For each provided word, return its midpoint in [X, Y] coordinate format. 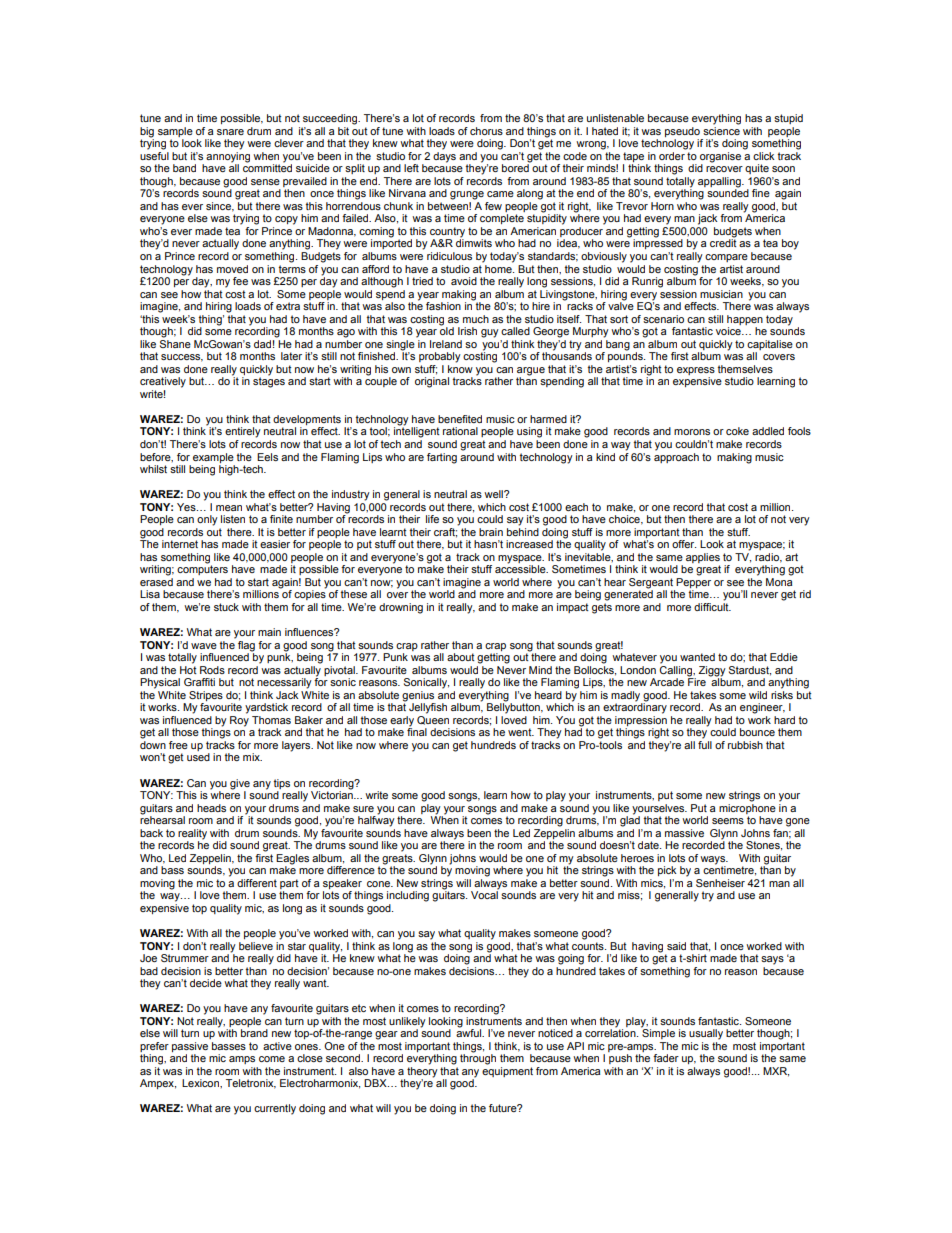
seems [728, 821]
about [461, 657]
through [478, 1058]
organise [720, 158]
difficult [712, 607]
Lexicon [201, 1083]
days [444, 157]
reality [192, 834]
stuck [226, 607]
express [696, 372]
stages [269, 381]
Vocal [485, 894]
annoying [228, 158]
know [460, 369]
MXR [776, 1072]
